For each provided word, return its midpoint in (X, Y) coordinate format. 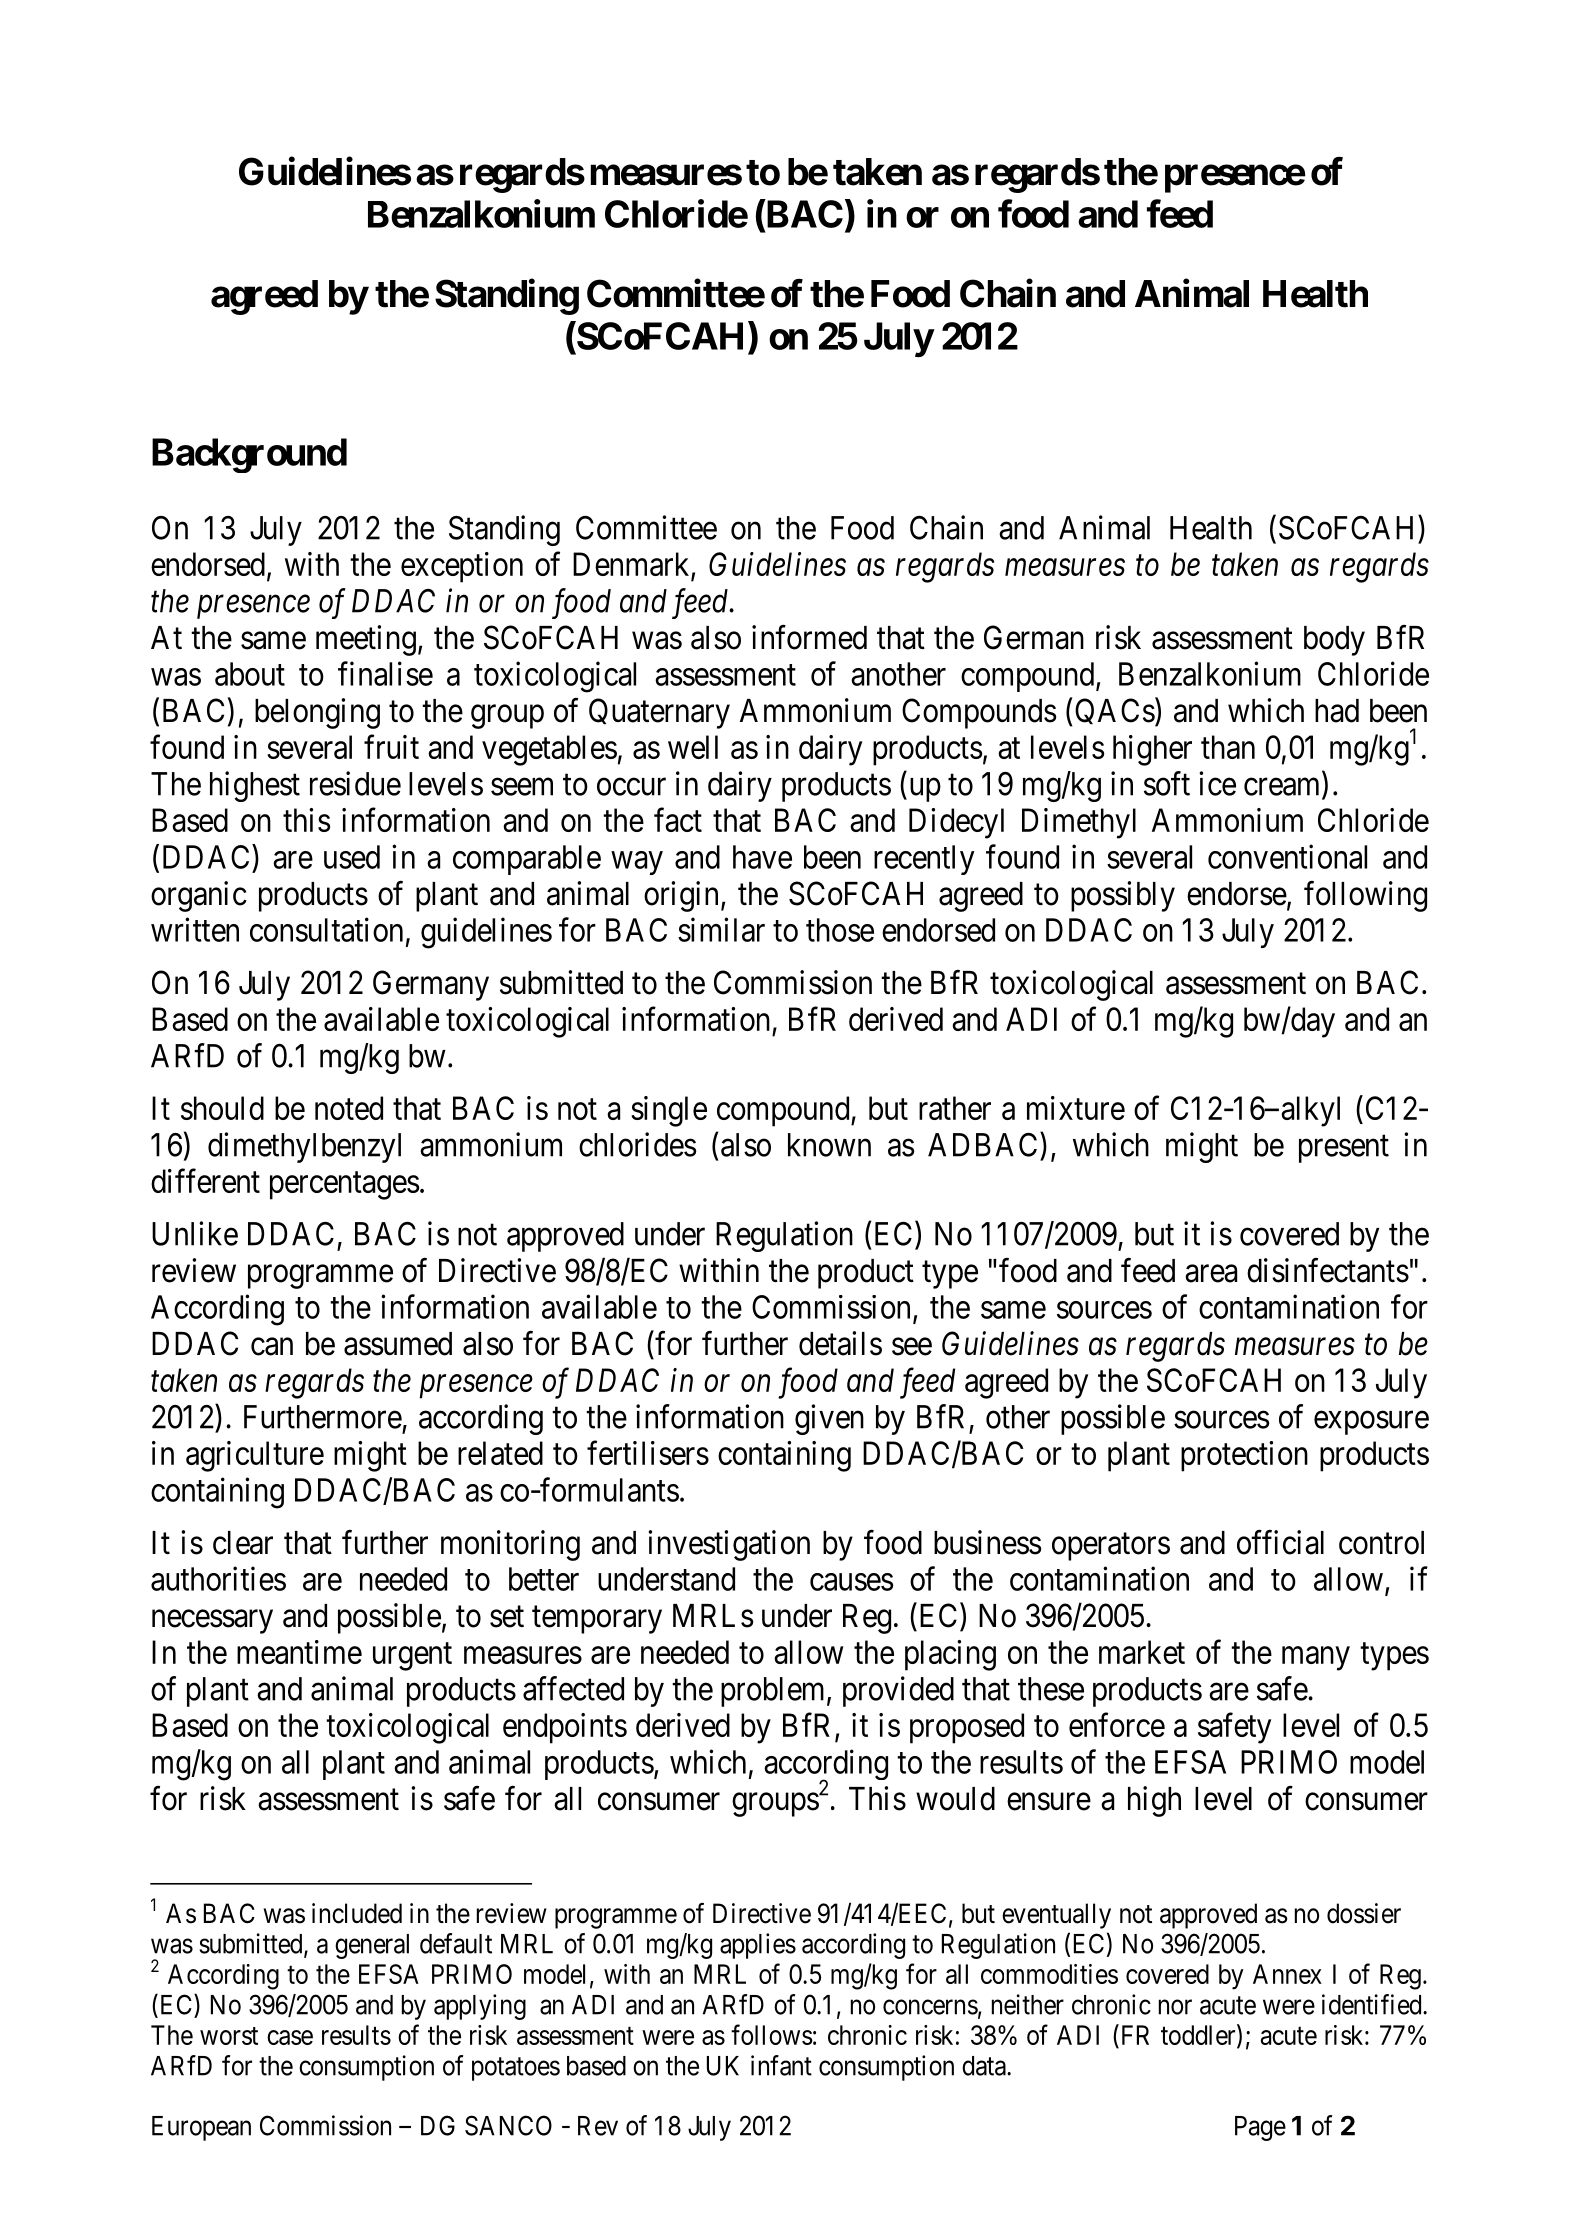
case (290, 2037)
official (1280, 1542)
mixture (1076, 1108)
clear (243, 1543)
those (840, 930)
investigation (729, 1545)
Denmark (632, 565)
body (1334, 641)
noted (349, 1108)
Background (249, 455)
